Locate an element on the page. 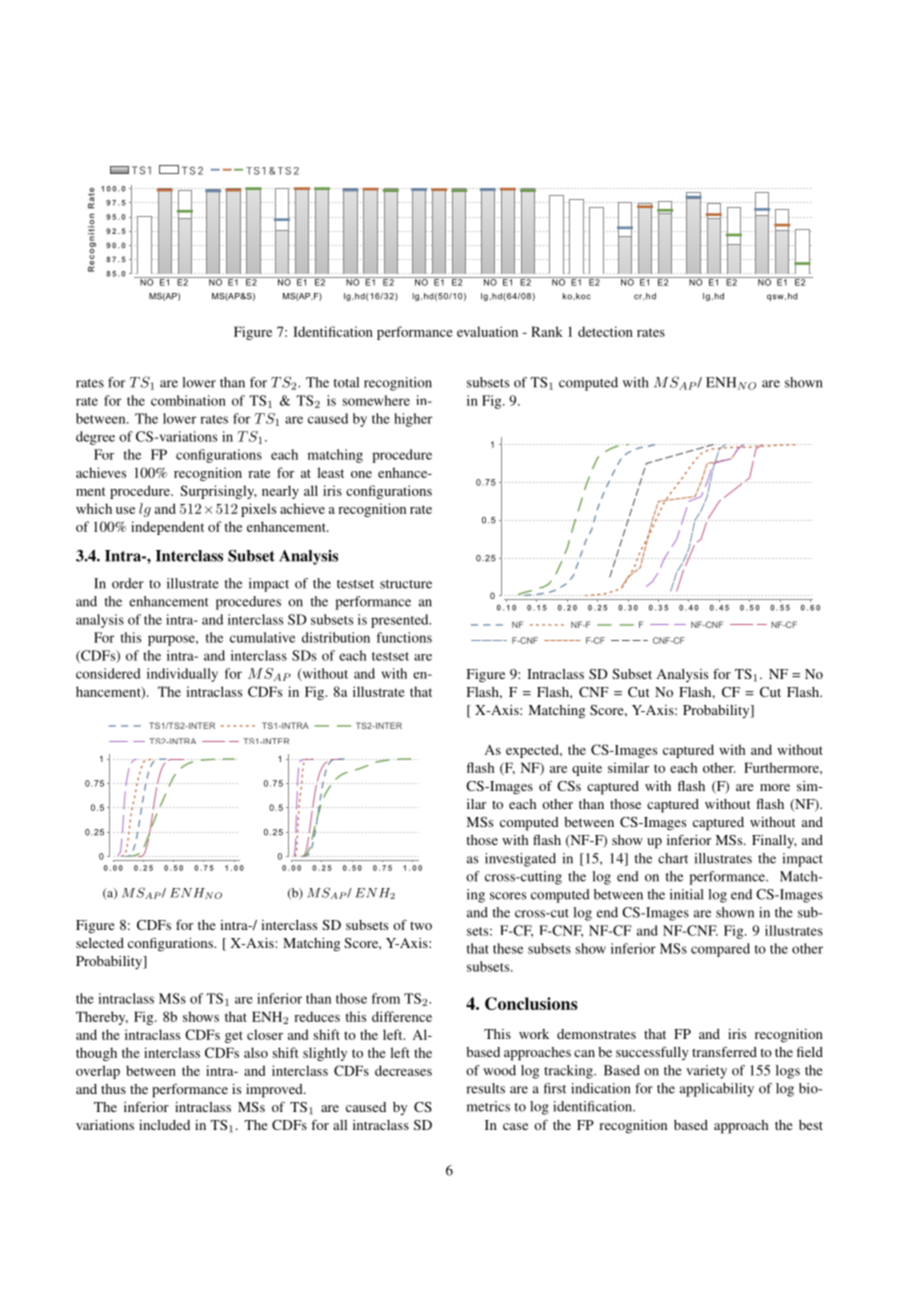 Image resolution: width=924 pixels, height=1308 pixels. evaluation is located at coordinates (487, 331).
